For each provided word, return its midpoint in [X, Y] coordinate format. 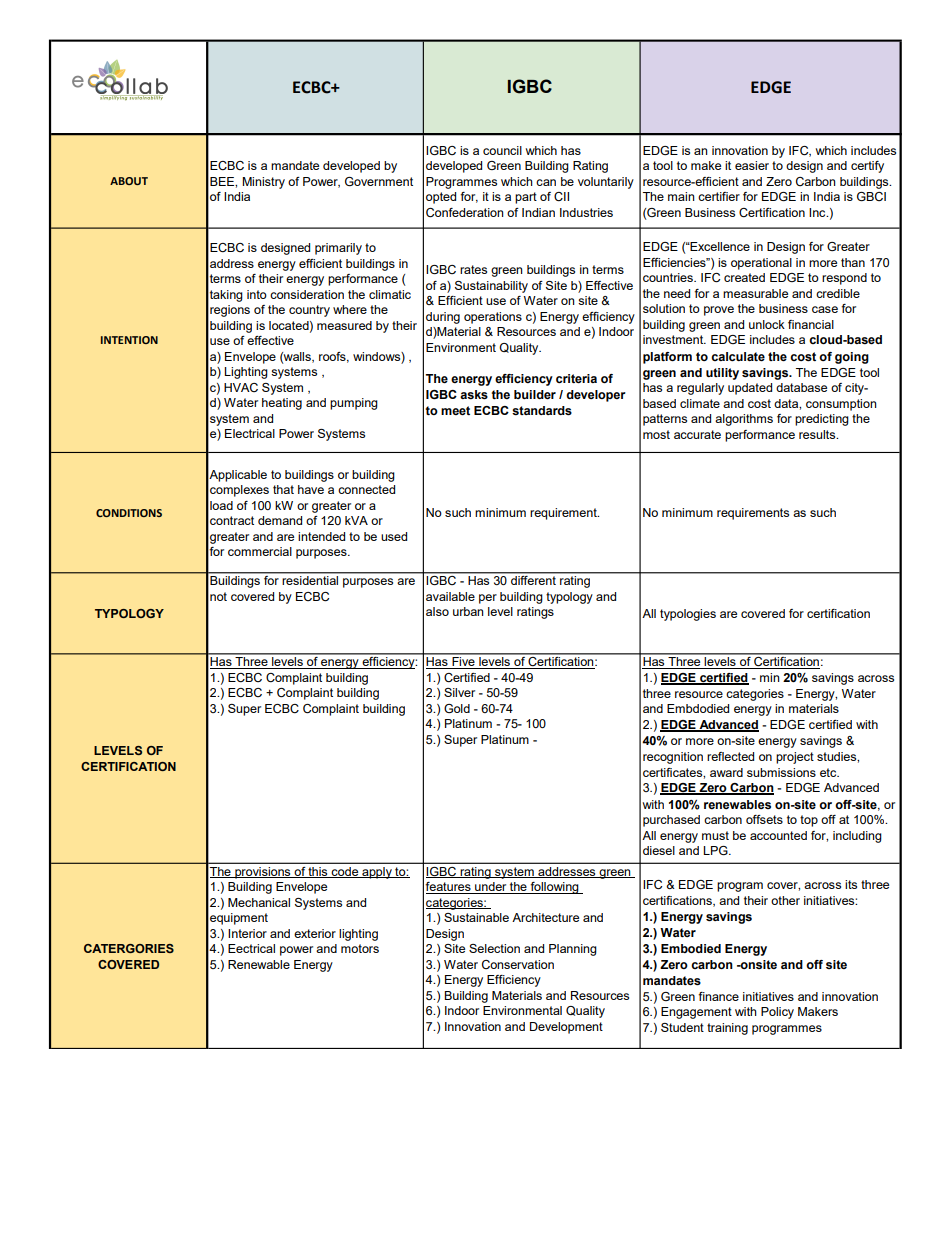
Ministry [263, 183]
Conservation [518, 964]
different [533, 580]
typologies [688, 615]
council [502, 150]
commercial [260, 551]
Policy [777, 1013]
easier [752, 165]
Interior [247, 933]
